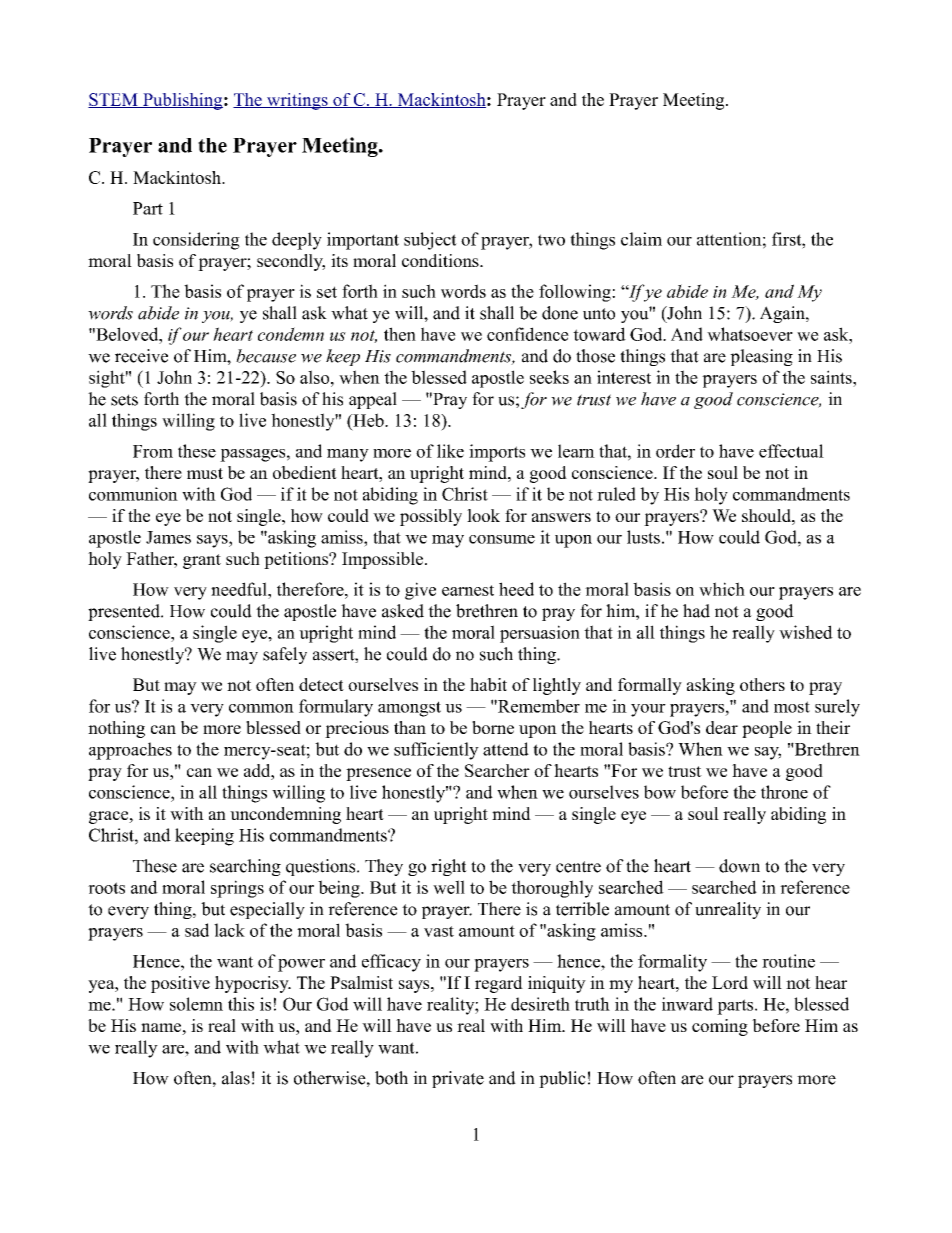 The width and height of the page is (952, 1233). What do you see at coordinates (493, 727) in the page?
I see `borne` at bounding box center [493, 727].
